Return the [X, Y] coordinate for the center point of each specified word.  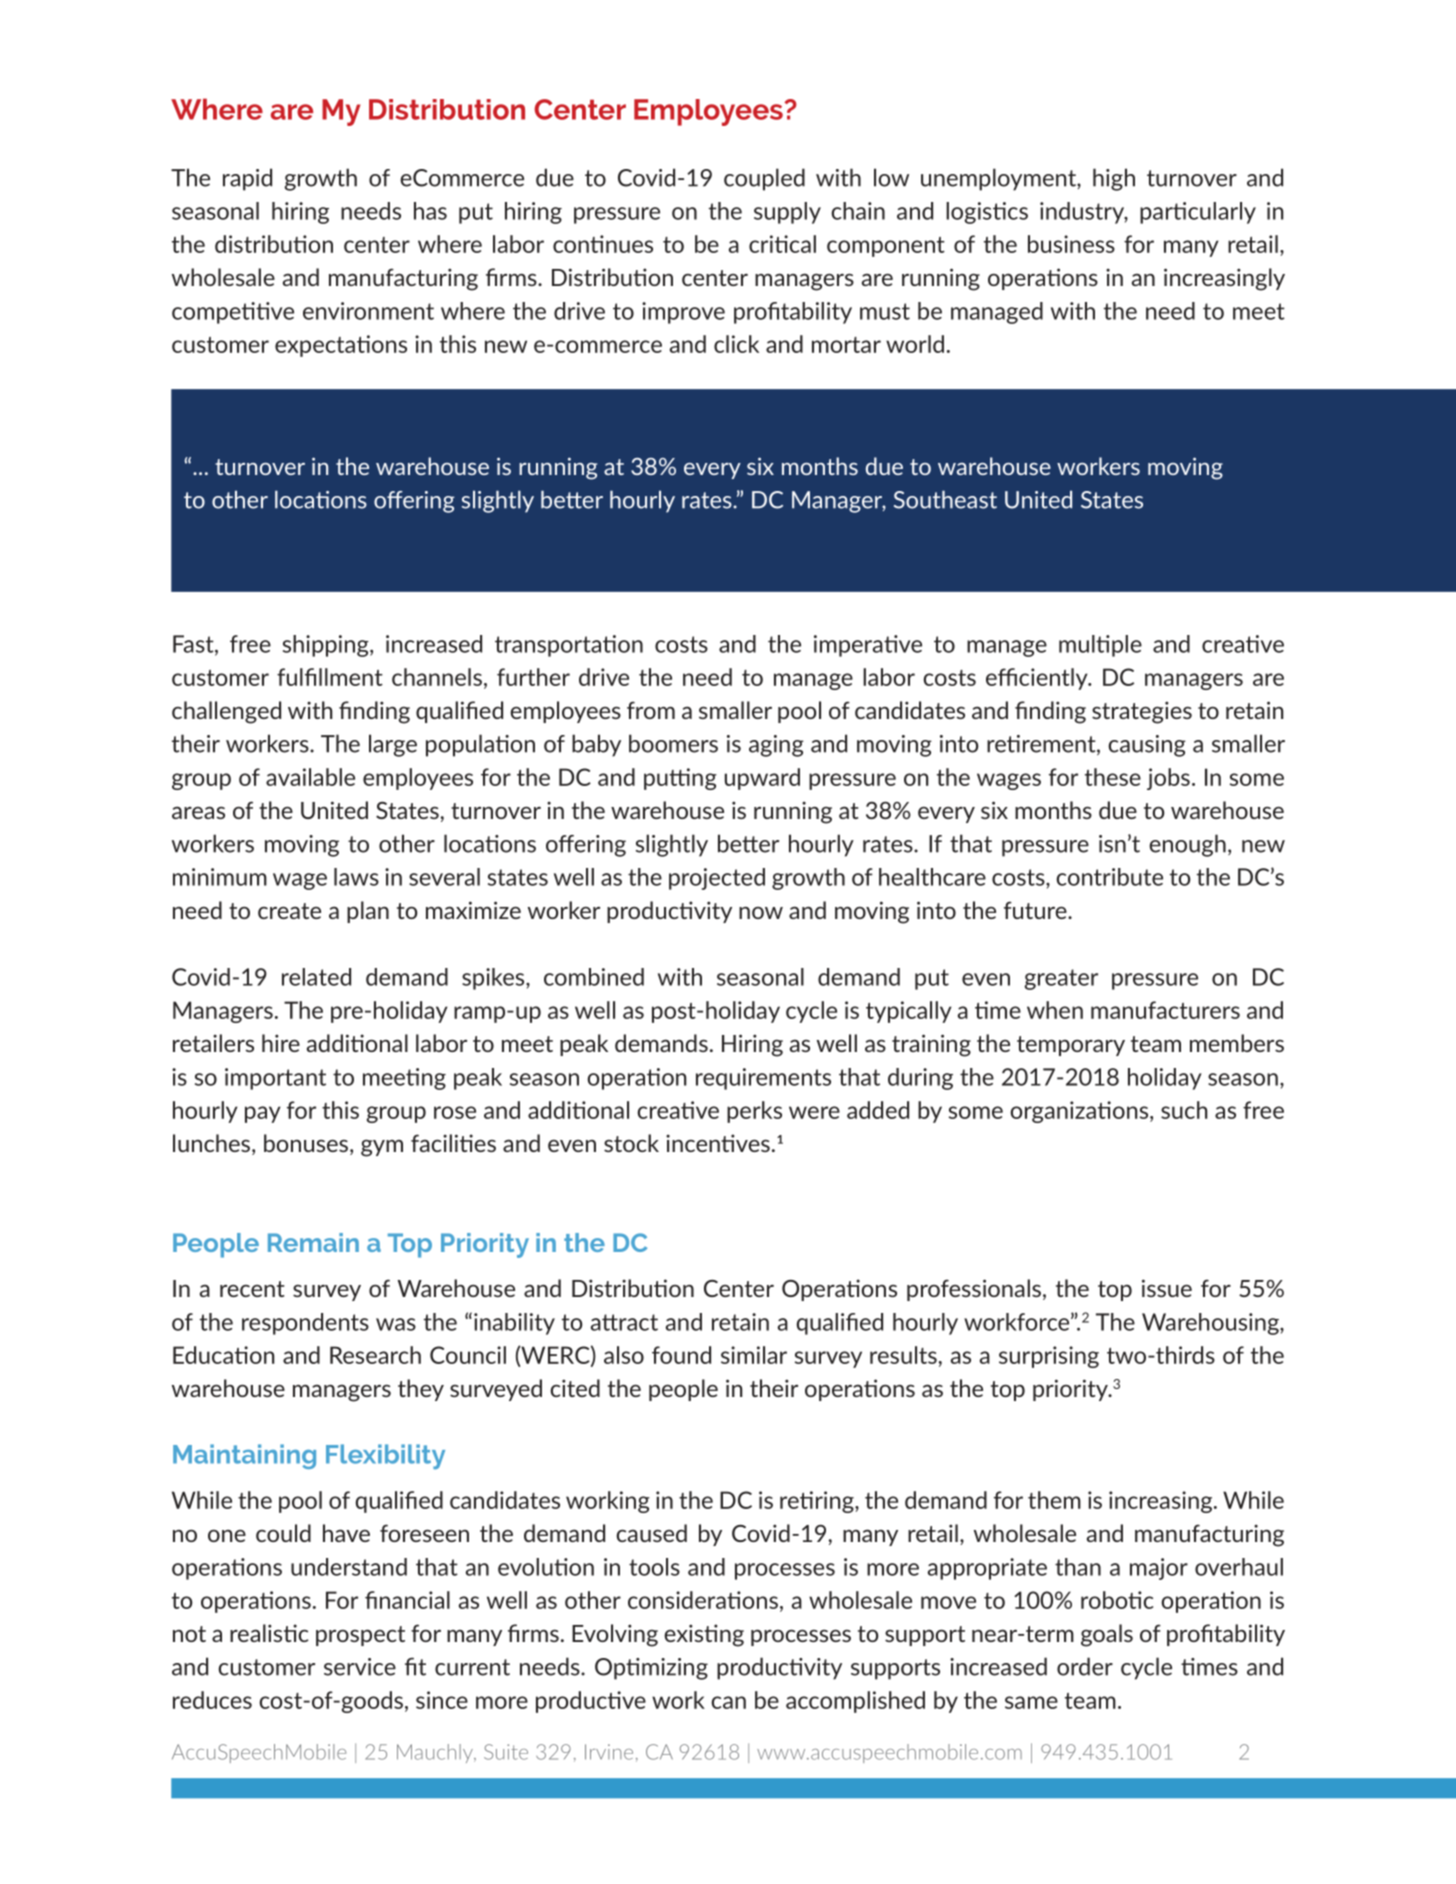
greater [1061, 979]
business [1071, 244]
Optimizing [651, 1669]
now [761, 913]
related [316, 977]
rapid [247, 179]
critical [782, 244]
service [360, 1667]
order [1085, 1666]
